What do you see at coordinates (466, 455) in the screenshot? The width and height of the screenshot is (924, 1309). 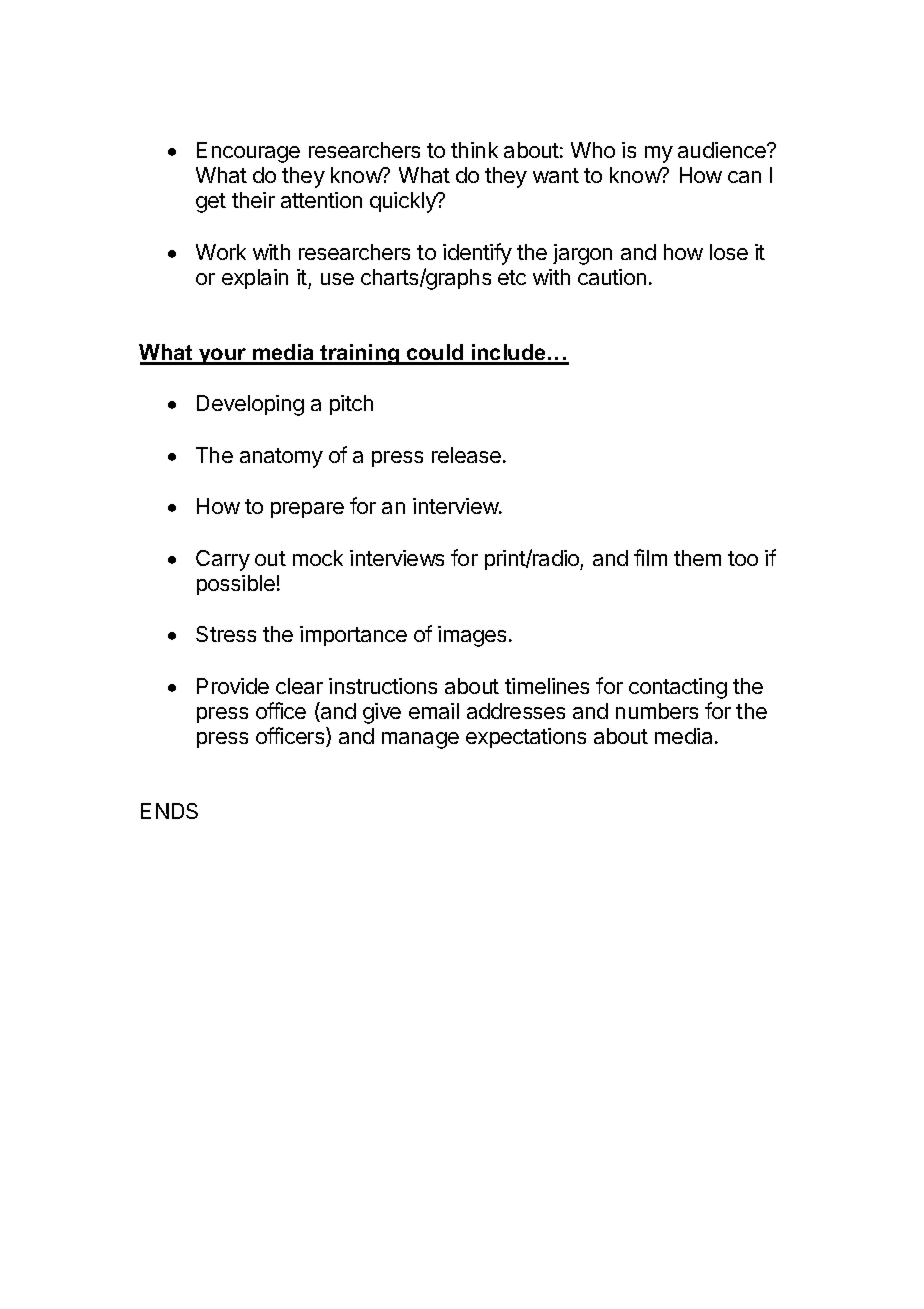 I see `release` at bounding box center [466, 455].
